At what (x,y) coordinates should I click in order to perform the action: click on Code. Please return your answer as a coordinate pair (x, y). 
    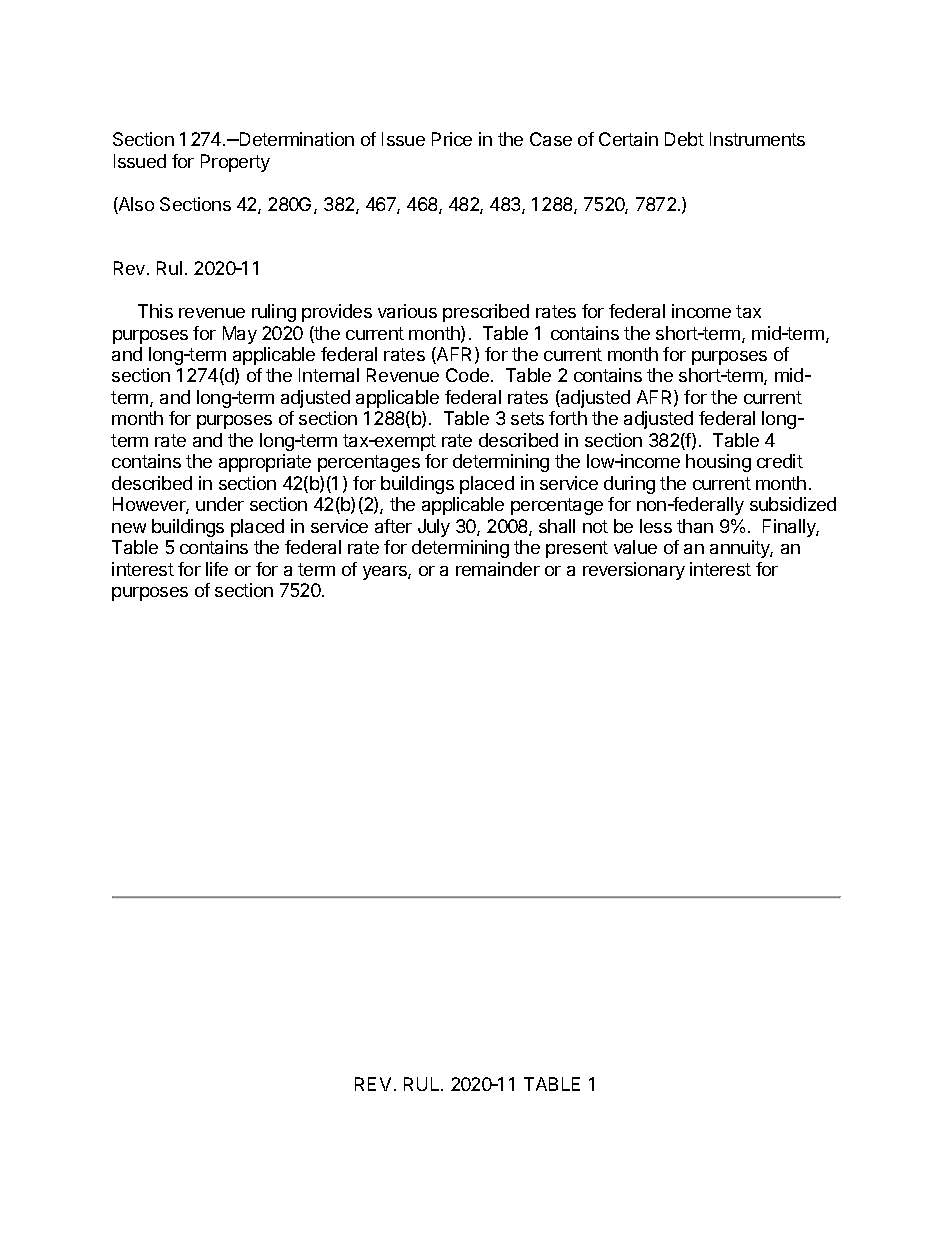
    Looking at the image, I should click on (469, 375).
